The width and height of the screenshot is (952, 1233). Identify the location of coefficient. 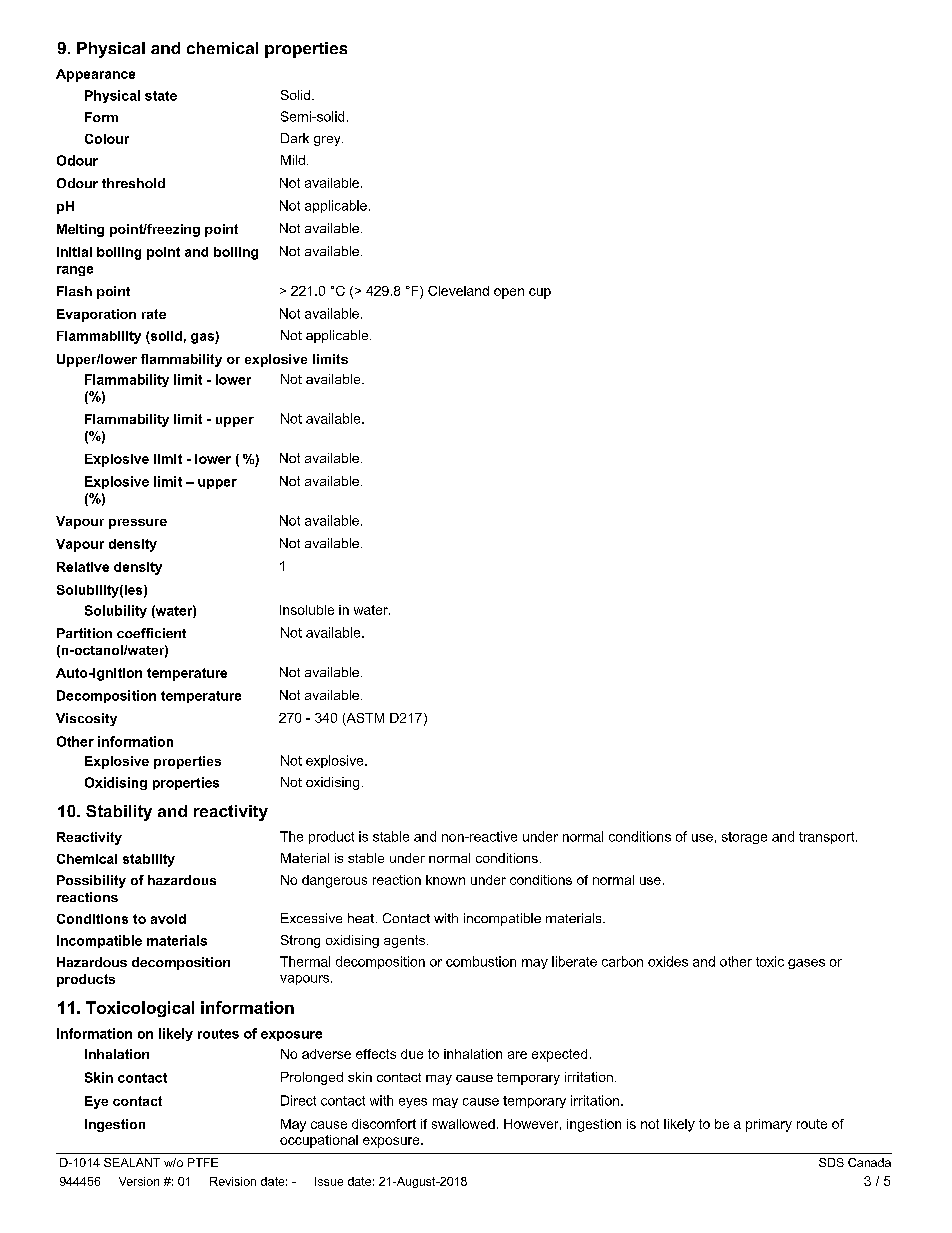
(151, 633).
